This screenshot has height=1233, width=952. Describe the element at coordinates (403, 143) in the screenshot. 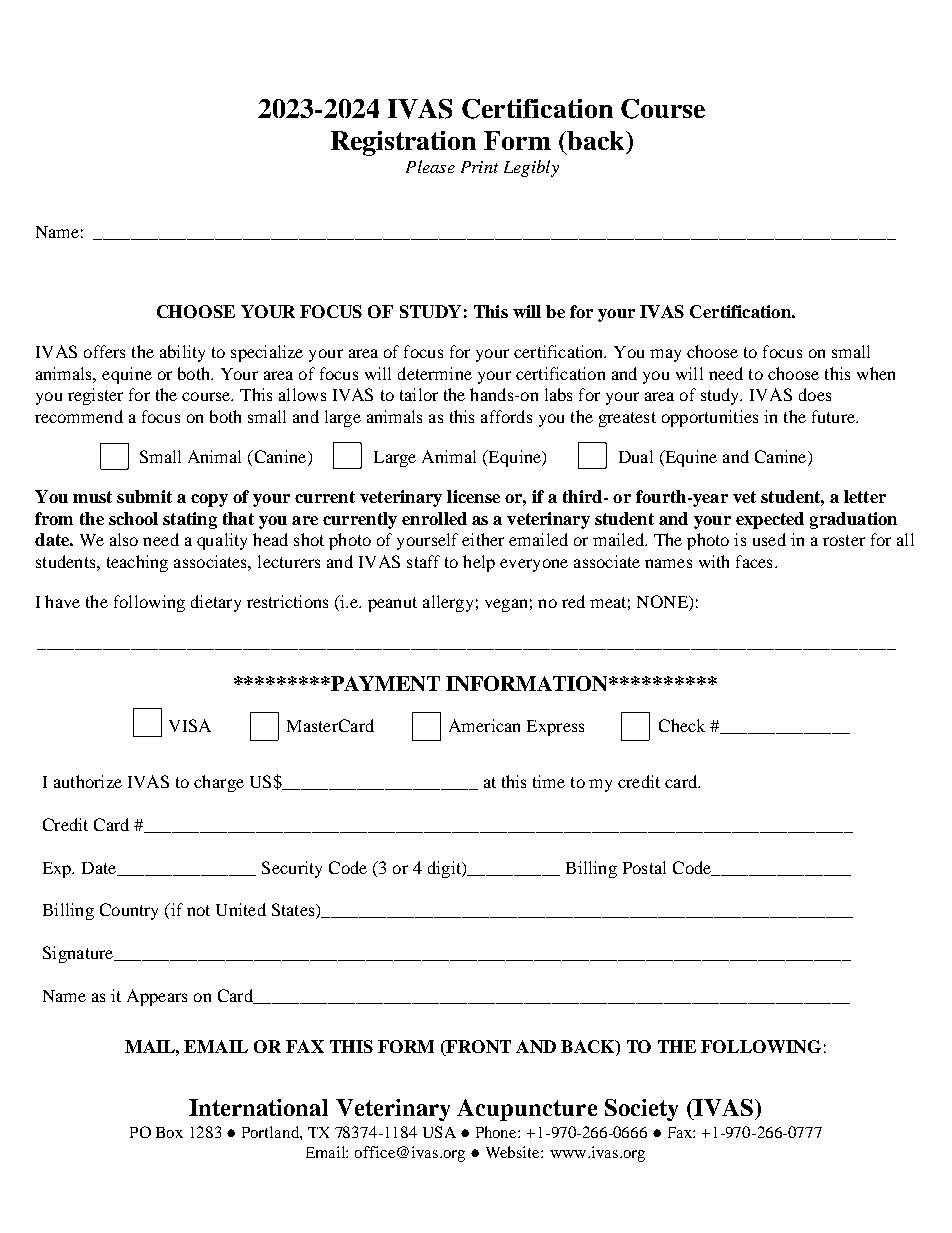

I see `Registration` at that location.
